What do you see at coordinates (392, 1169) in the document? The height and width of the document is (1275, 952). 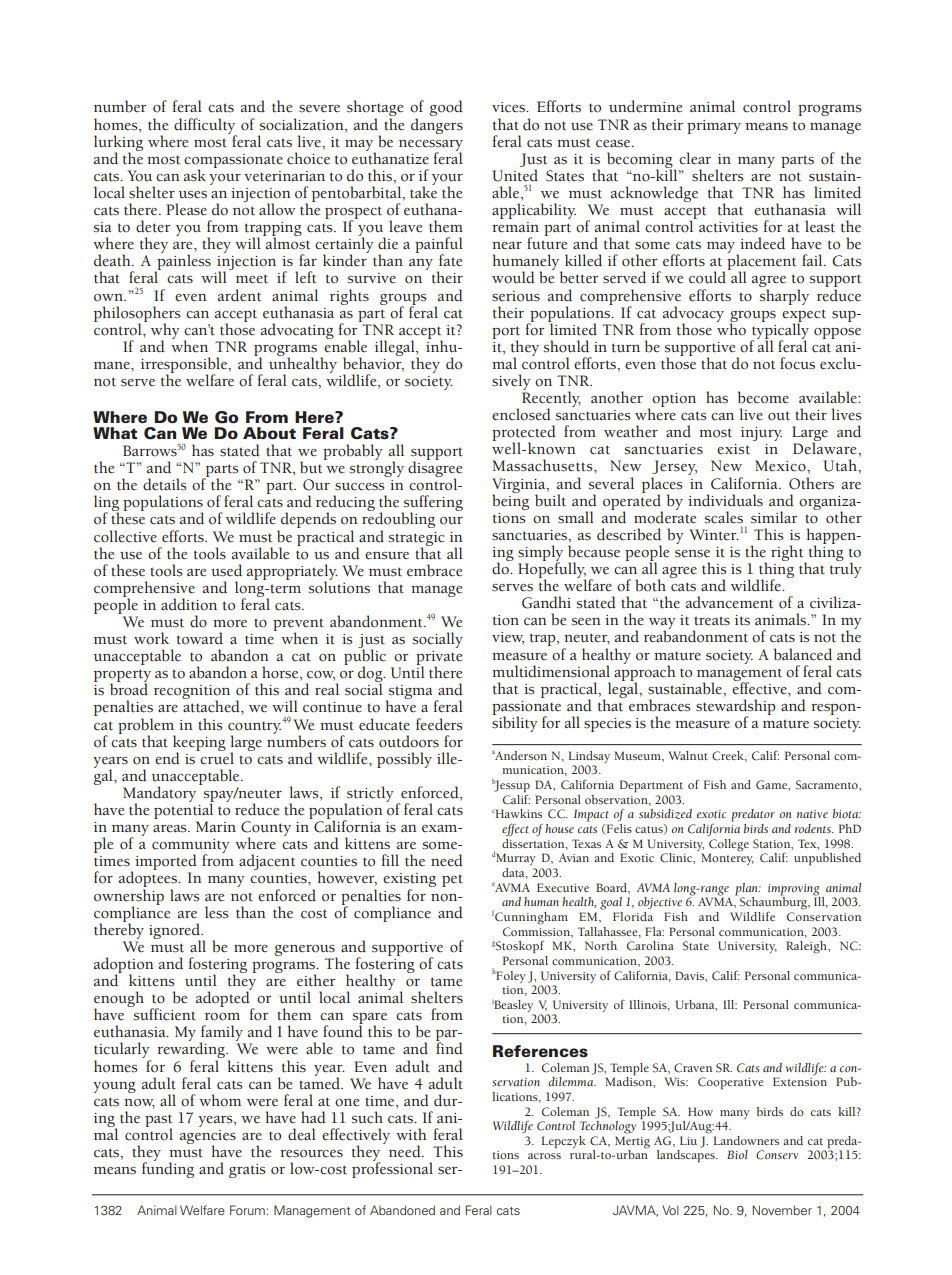 I see `professional` at bounding box center [392, 1169].
